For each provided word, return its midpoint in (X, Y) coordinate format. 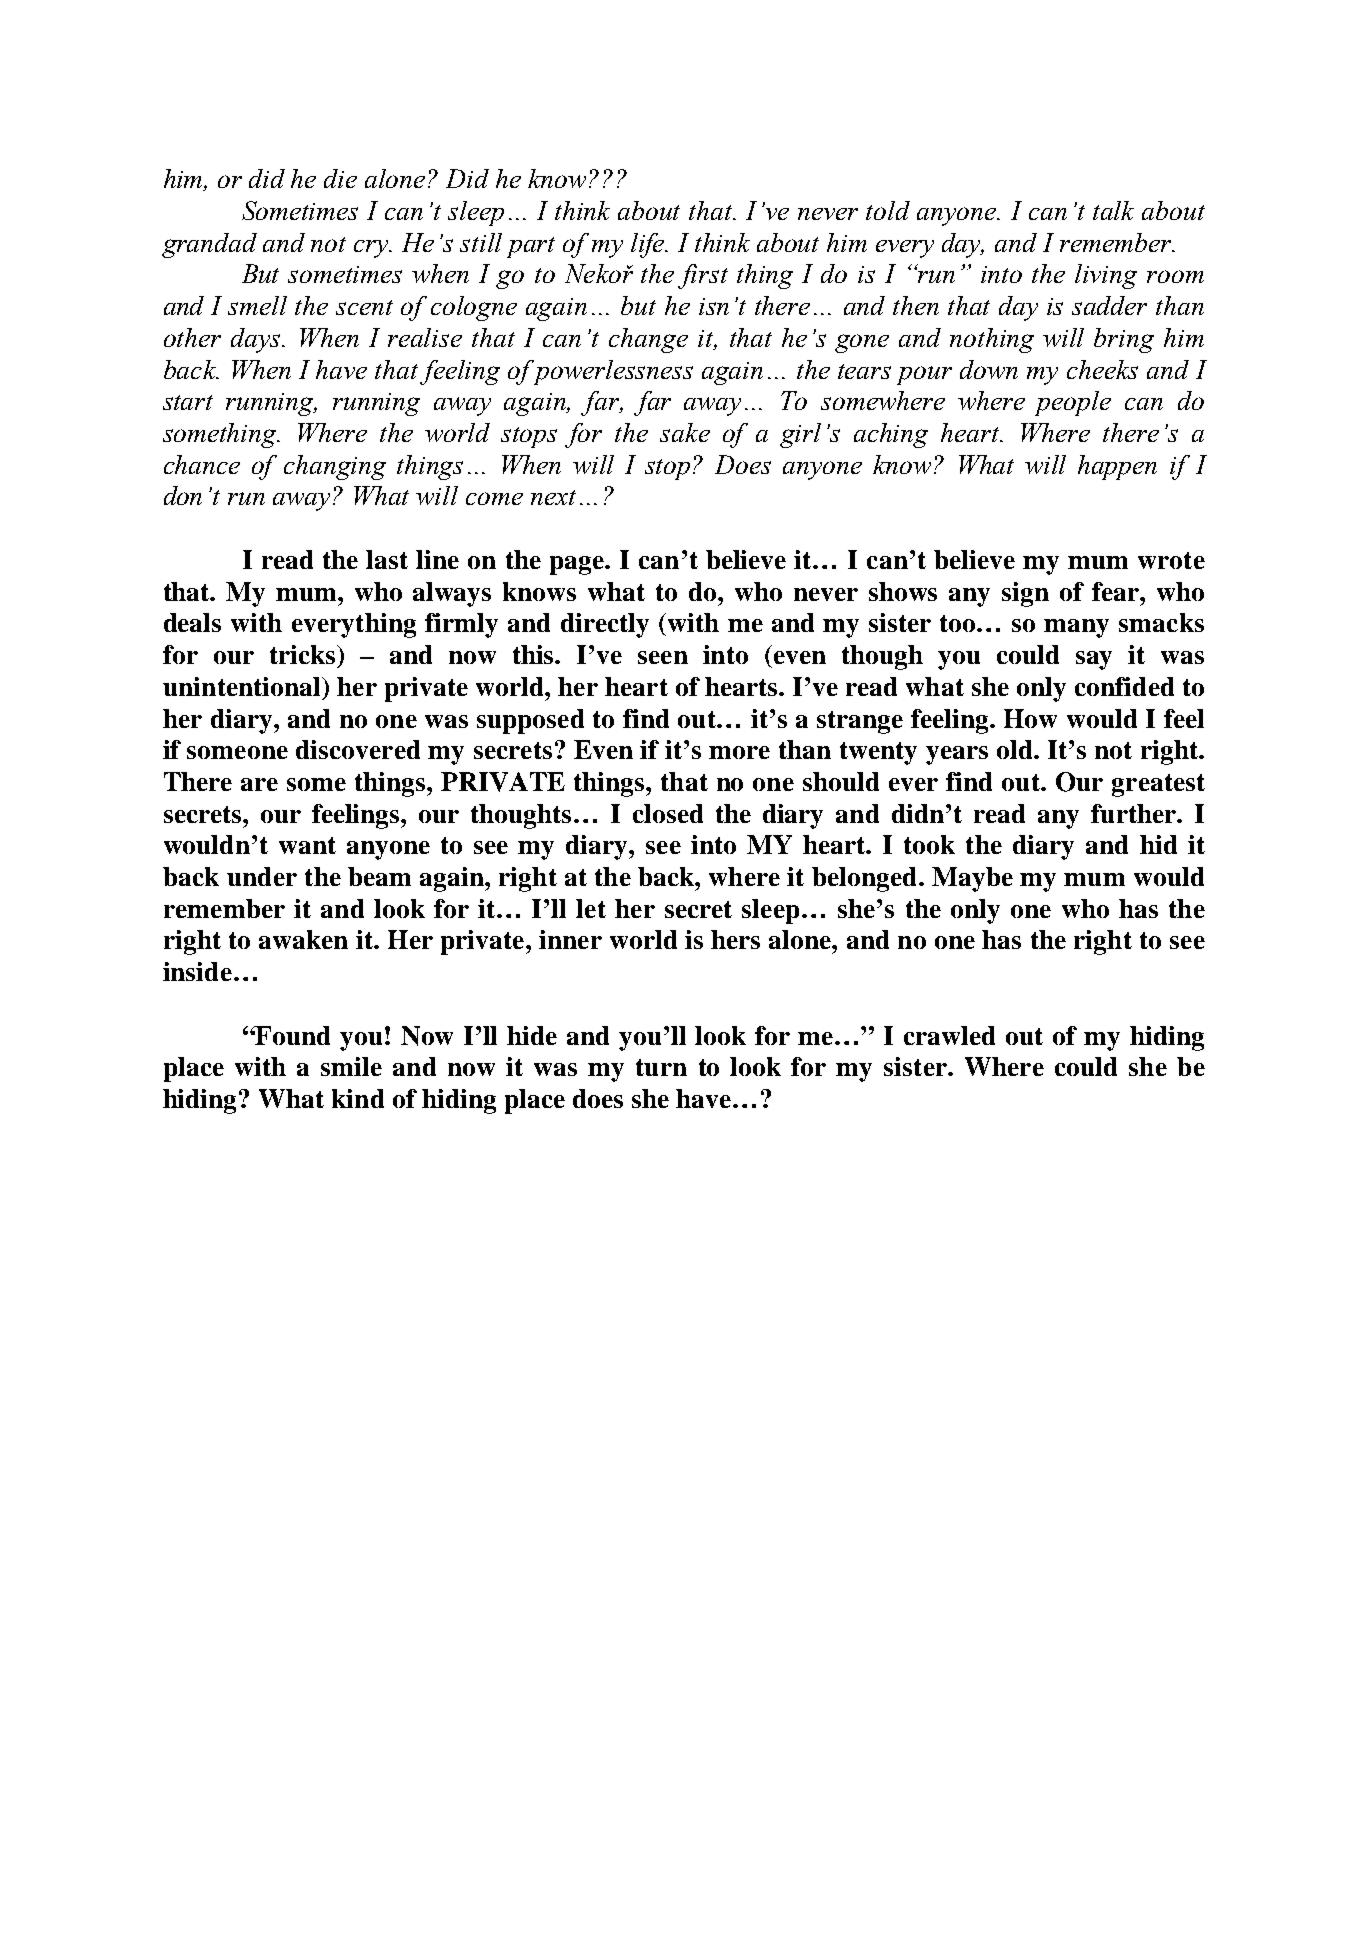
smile (351, 1066)
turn (661, 1067)
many (1076, 628)
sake (685, 432)
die (340, 178)
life (649, 245)
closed (668, 813)
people (1073, 403)
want (307, 845)
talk (1113, 210)
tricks (304, 654)
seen (663, 657)
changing (335, 467)
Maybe (972, 879)
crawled (949, 1035)
